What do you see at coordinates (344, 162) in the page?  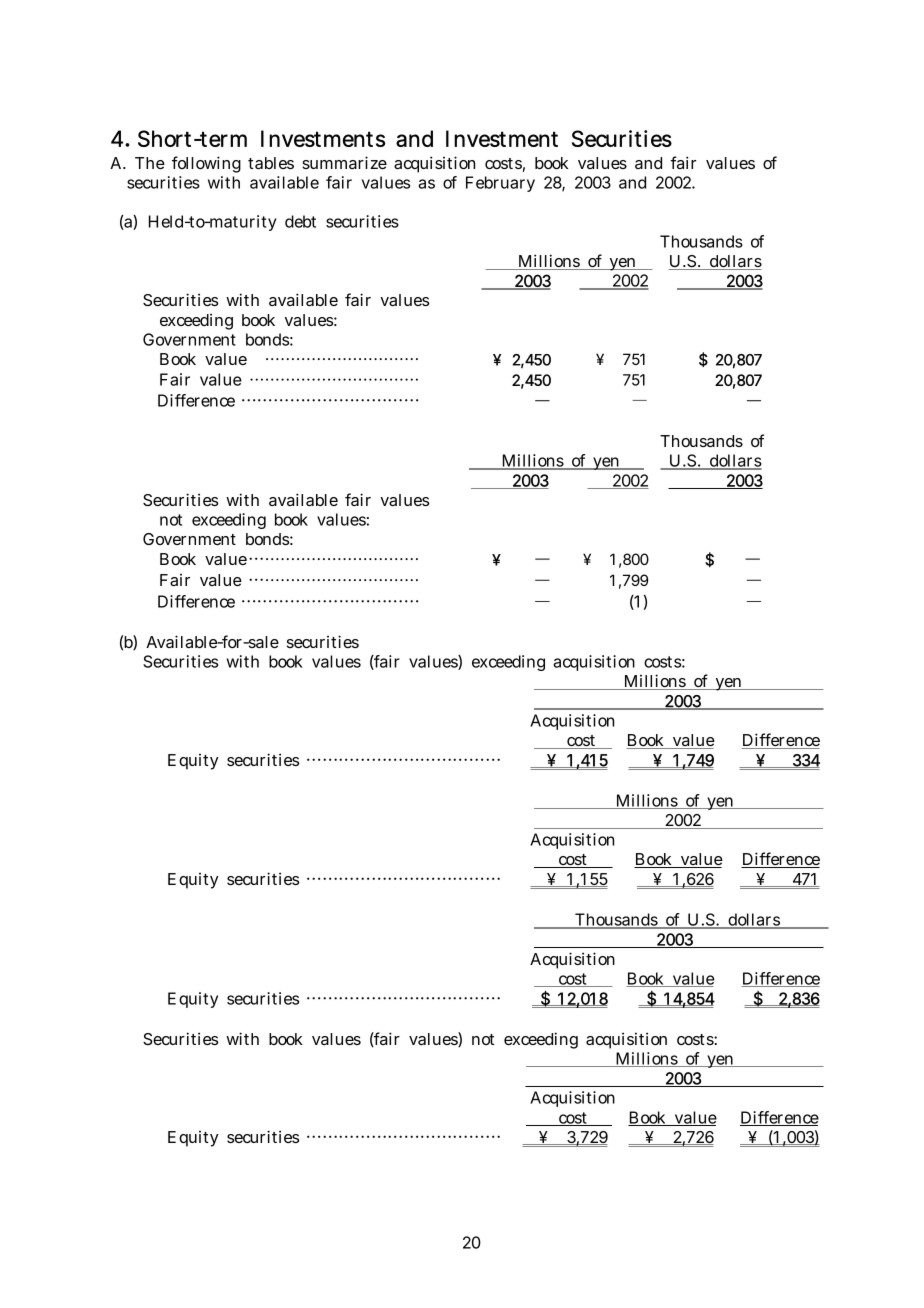 I see `summarize` at bounding box center [344, 162].
